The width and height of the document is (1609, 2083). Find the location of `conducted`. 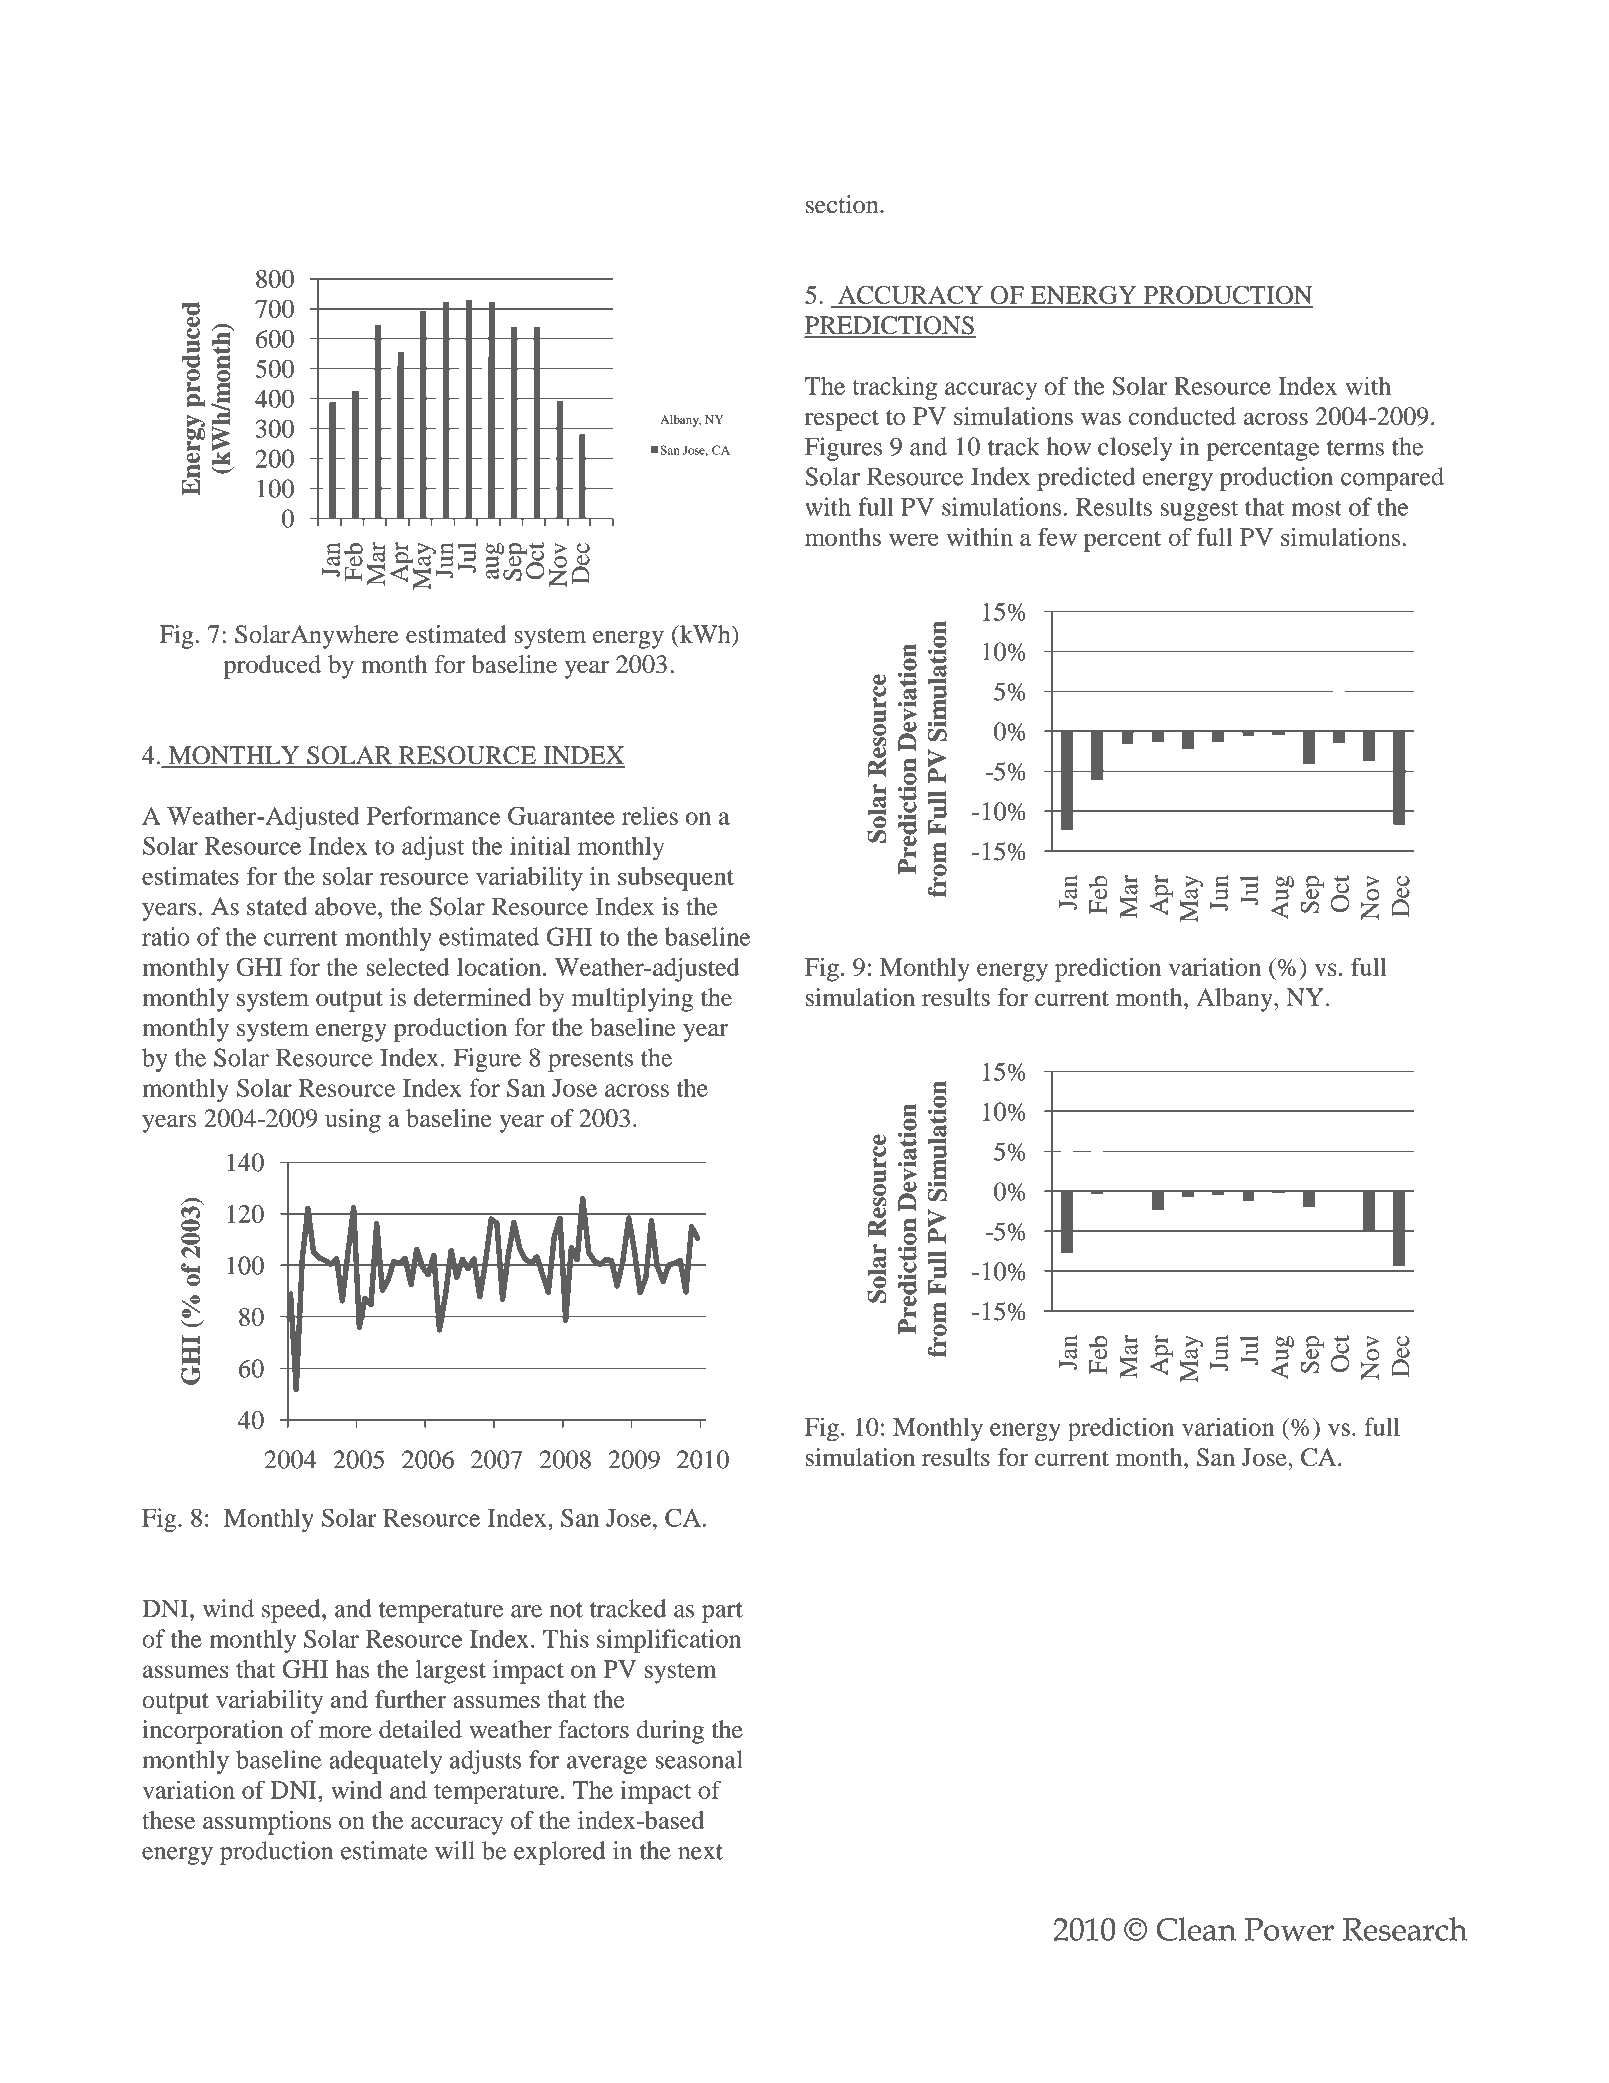

conducted is located at coordinates (1182, 416).
